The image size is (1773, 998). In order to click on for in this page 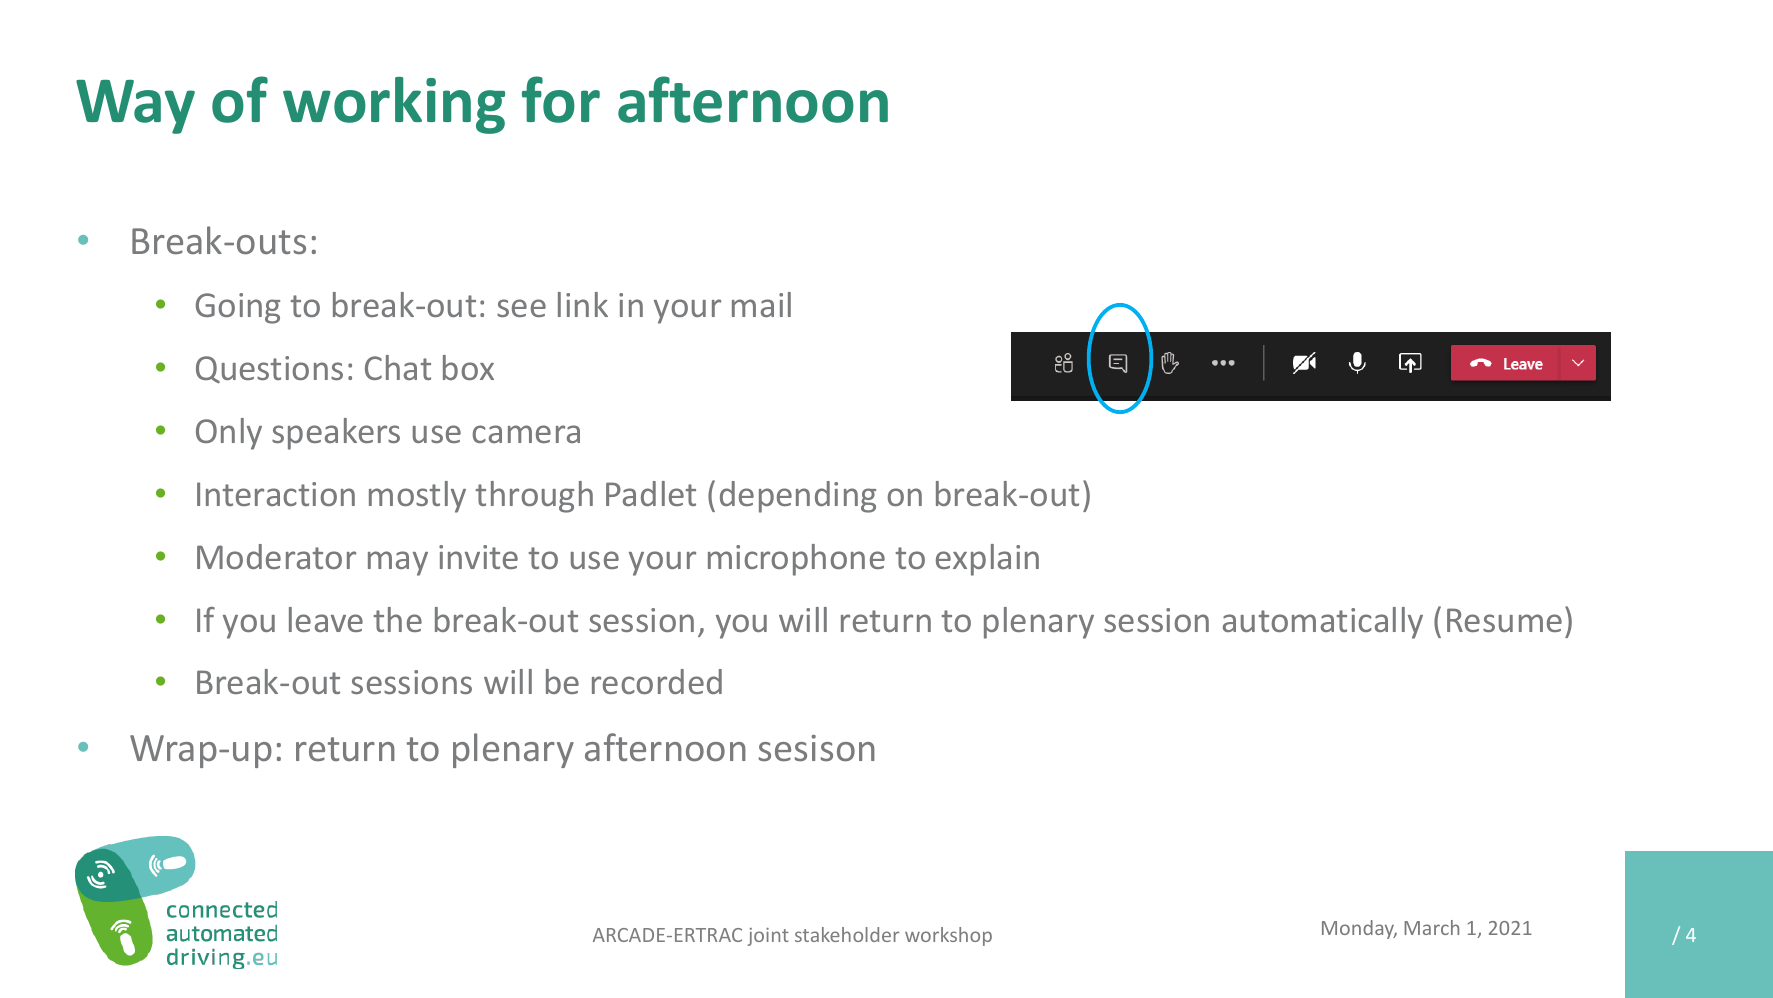, I will do `click(561, 99)`.
